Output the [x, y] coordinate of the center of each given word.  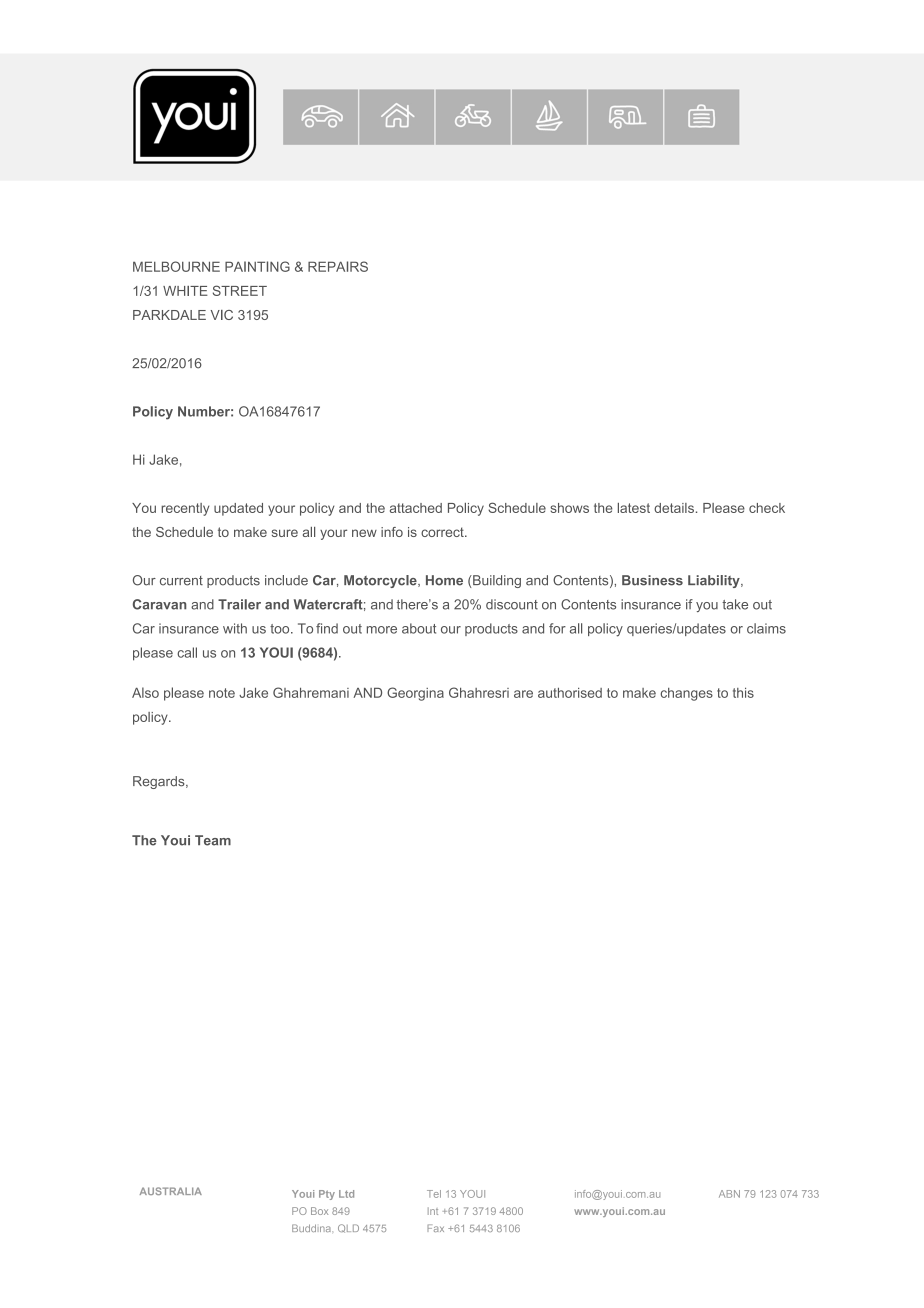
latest [634, 508]
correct [443, 532]
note [222, 693]
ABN [729, 1194]
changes [687, 694]
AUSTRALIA [171, 1191]
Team [213, 840]
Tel [434, 1194]
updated [238, 509]
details [674, 508]
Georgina [415, 694]
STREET [240, 290]
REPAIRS [338, 266]
